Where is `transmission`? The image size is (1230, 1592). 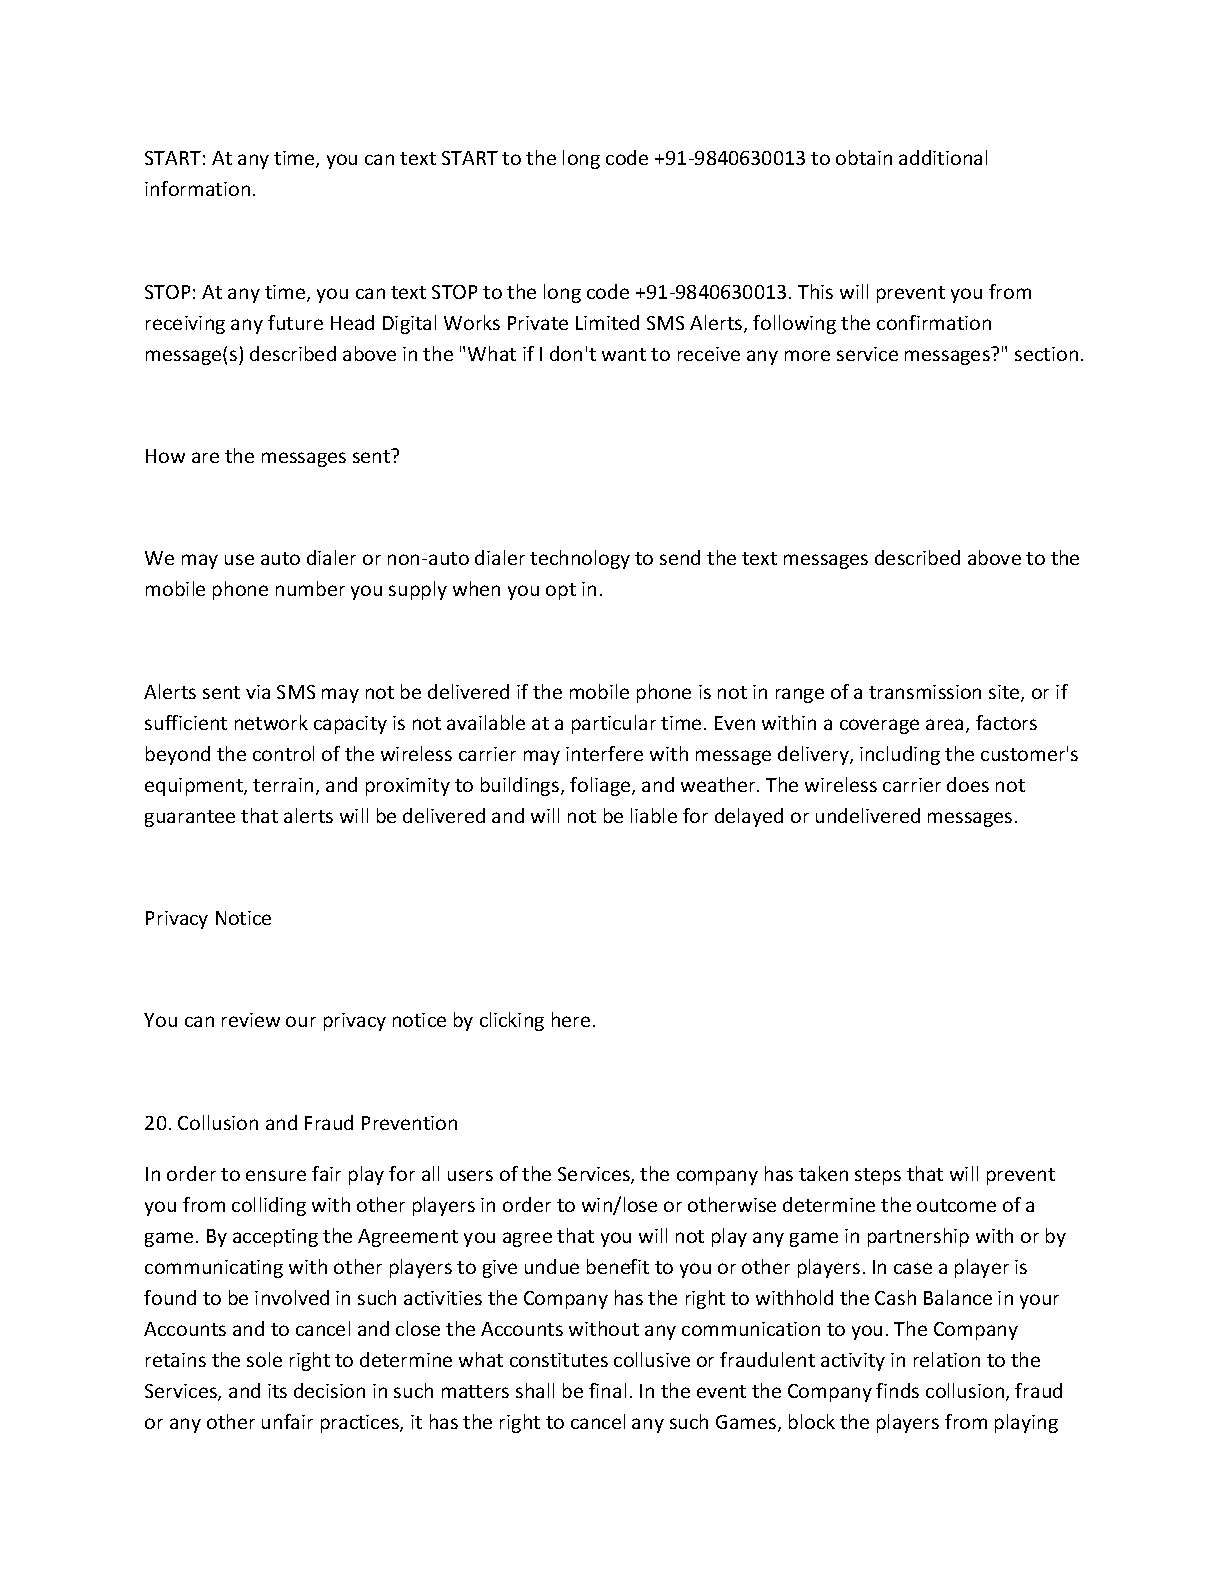 transmission is located at coordinates (925, 692).
